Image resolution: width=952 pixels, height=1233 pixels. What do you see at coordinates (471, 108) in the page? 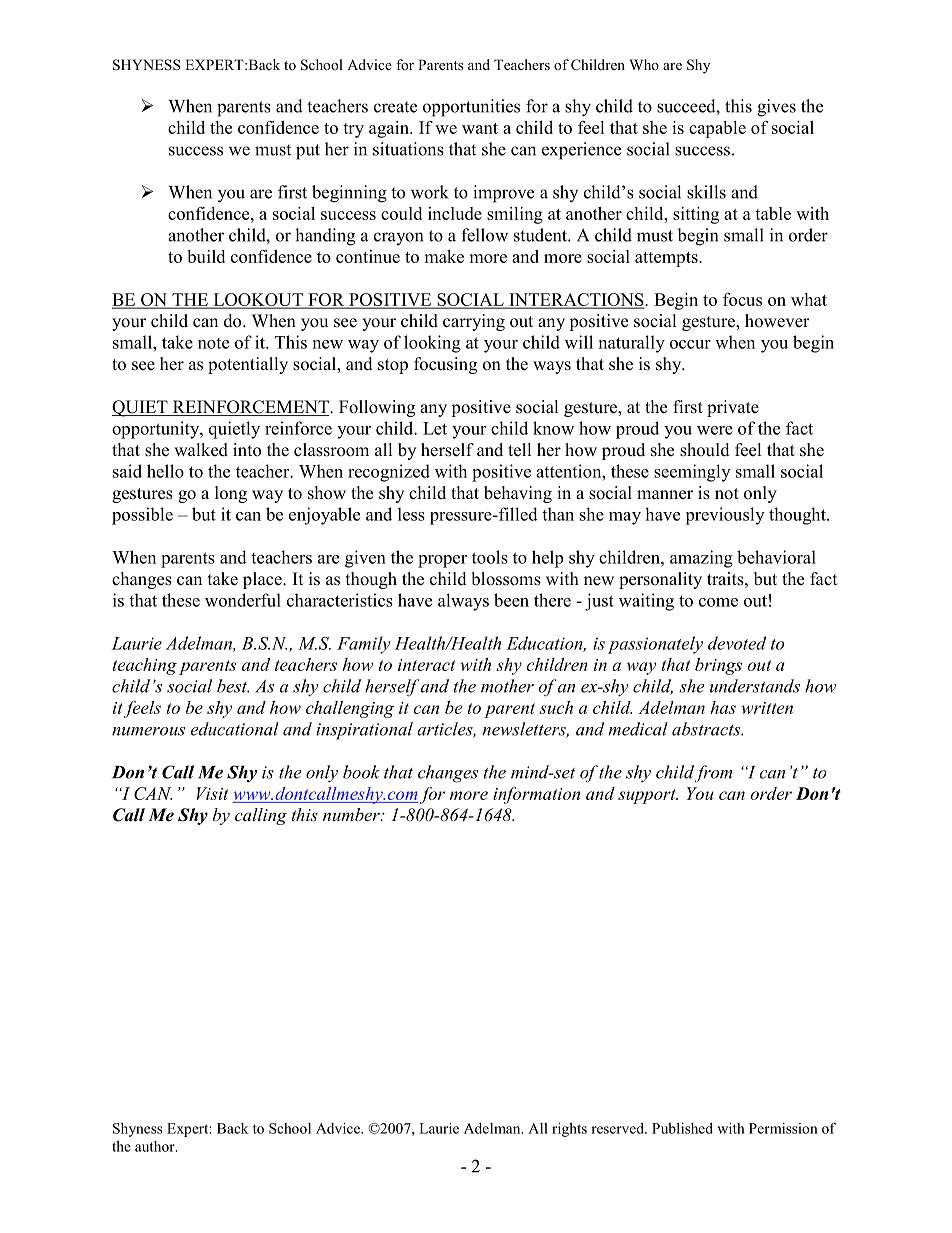
I see `opportunities` at bounding box center [471, 108].
